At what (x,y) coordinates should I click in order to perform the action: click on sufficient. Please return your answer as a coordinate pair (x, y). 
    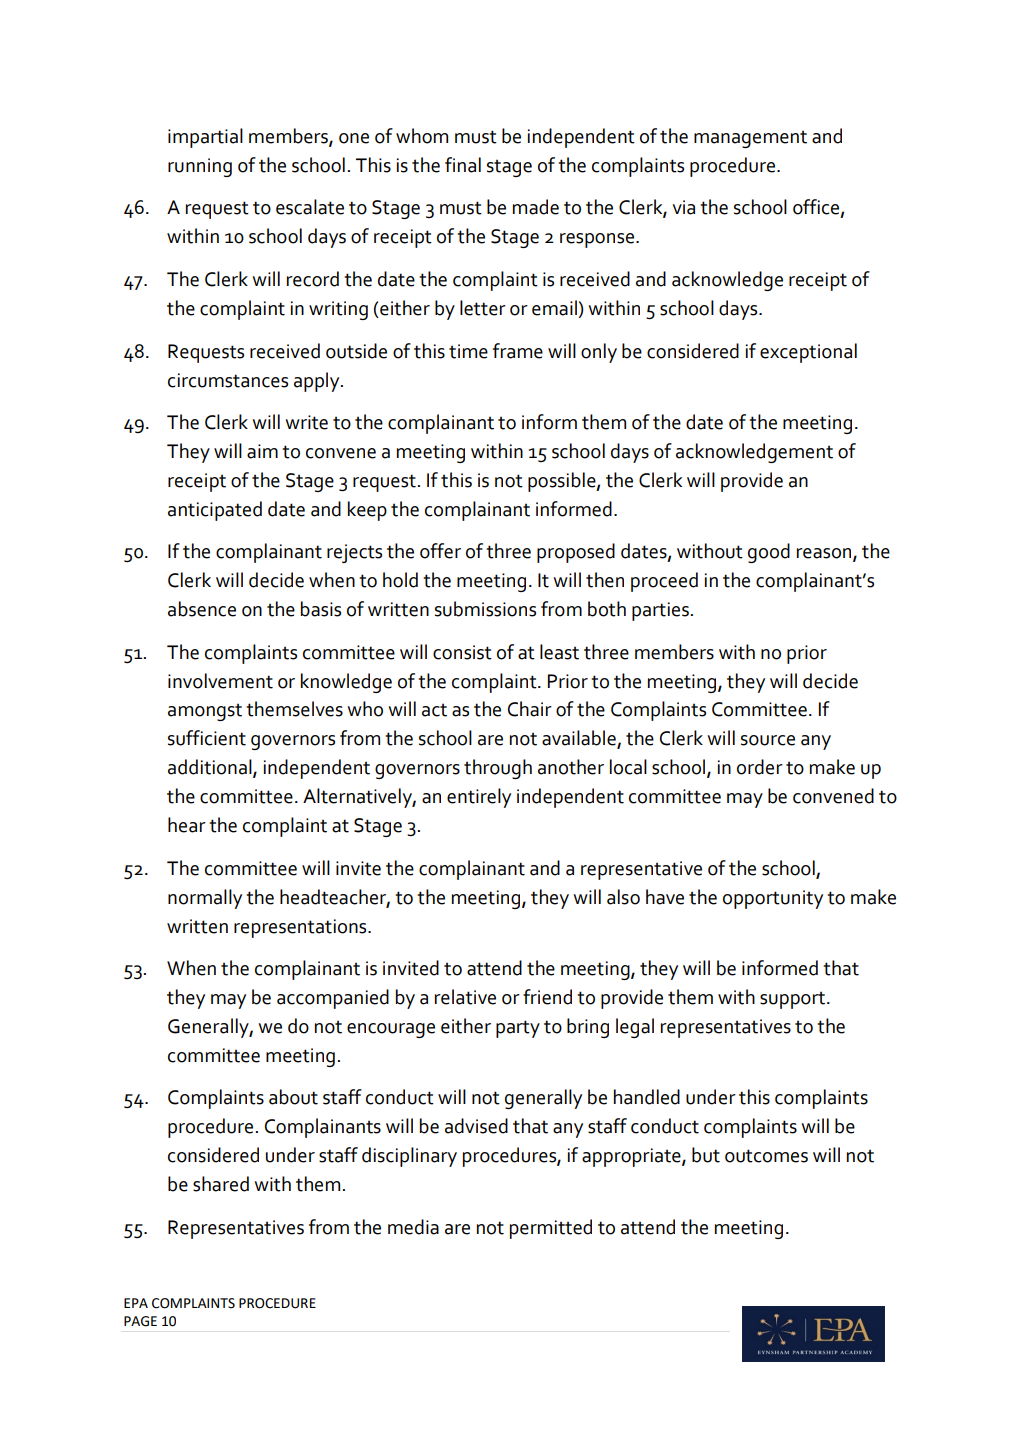
    Looking at the image, I should click on (207, 738).
